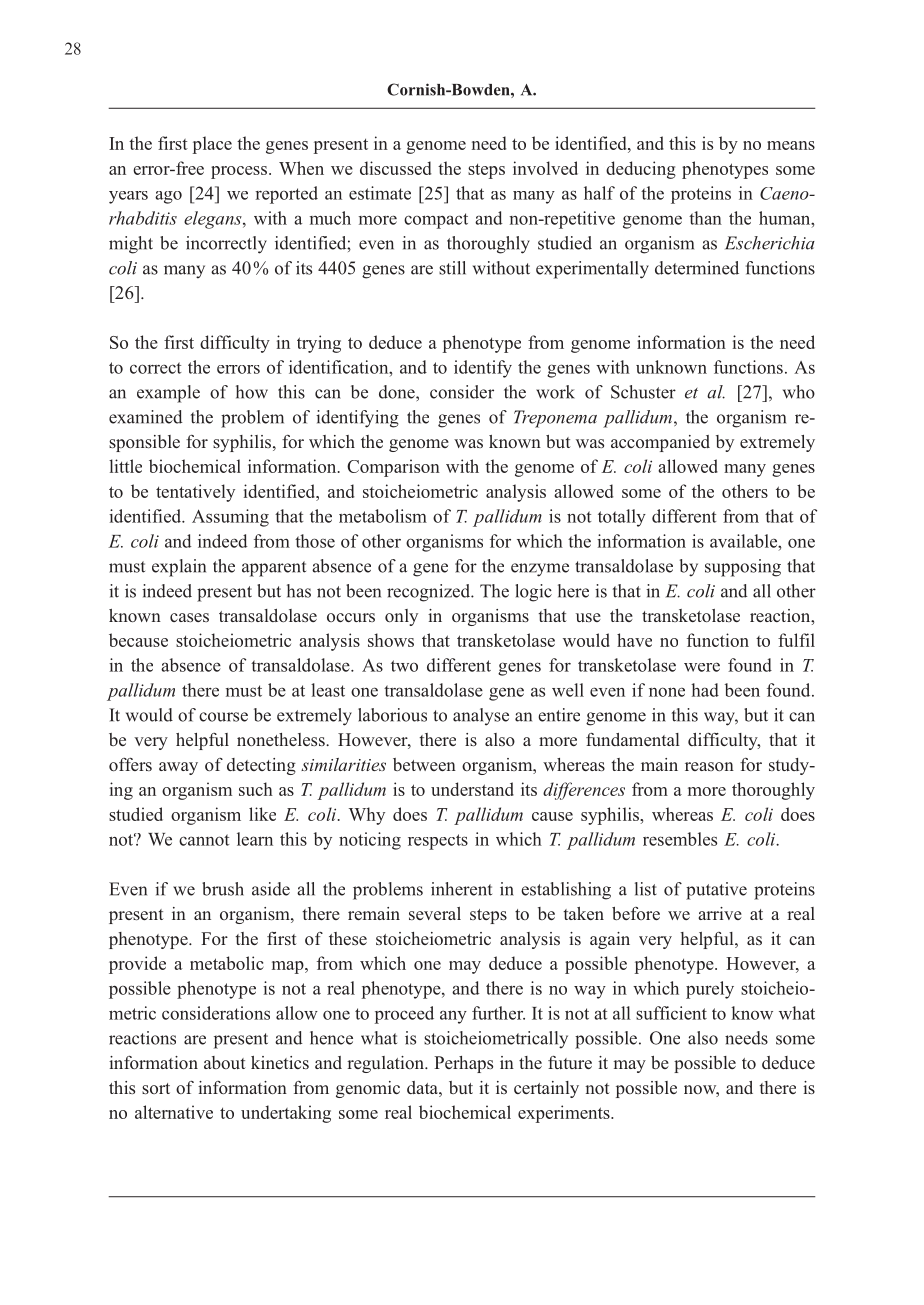 This document has height=1305, width=924. Describe the element at coordinates (705, 218) in the document. I see `than` at that location.
